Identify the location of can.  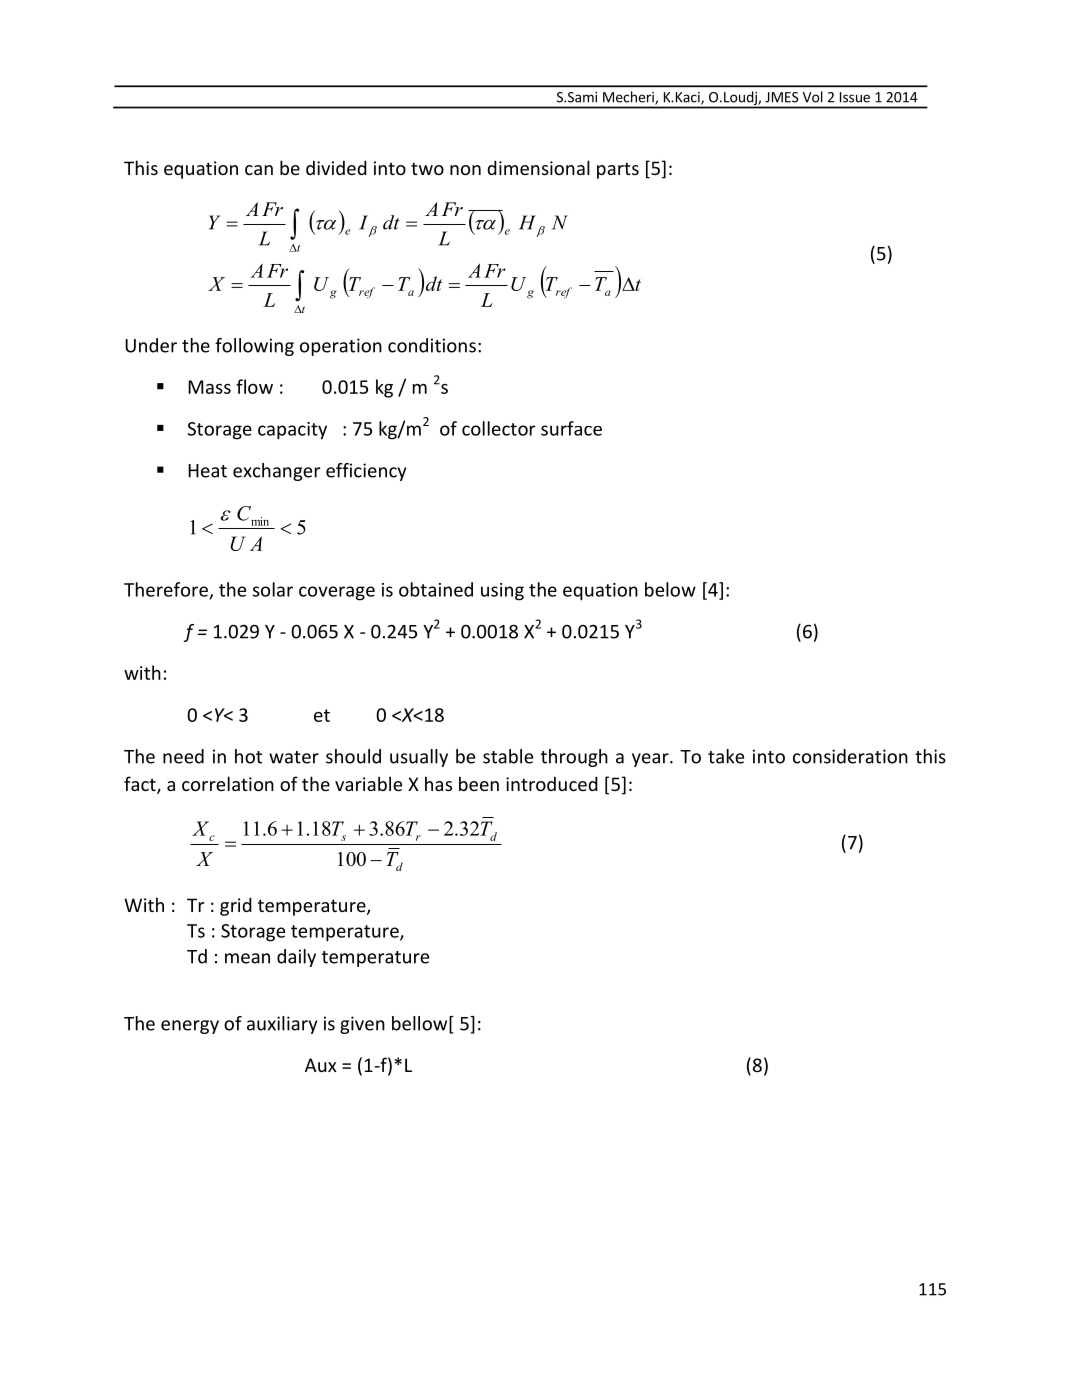
(259, 170).
